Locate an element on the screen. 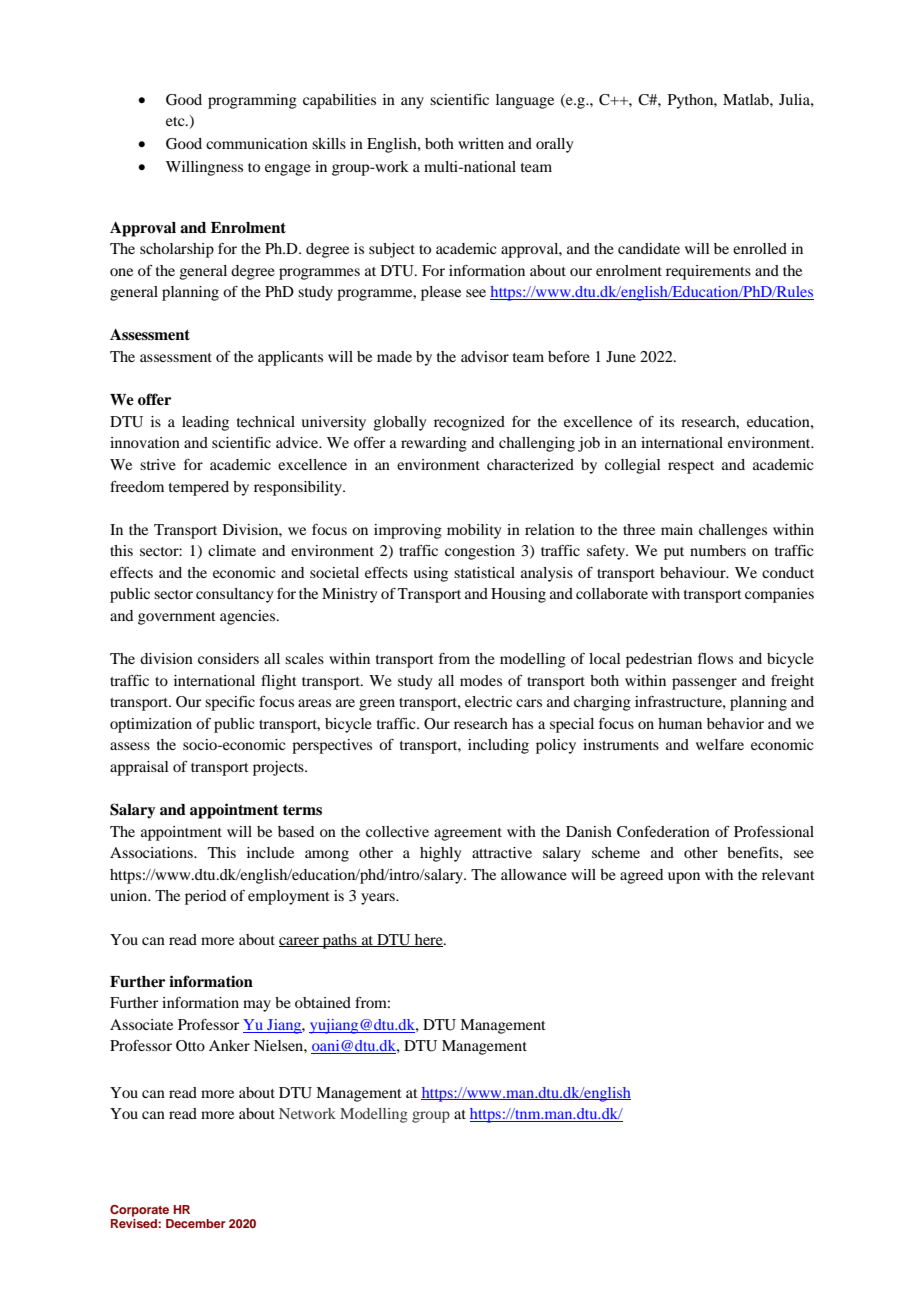 This screenshot has height=1308, width=924. leading is located at coordinates (205, 423).
